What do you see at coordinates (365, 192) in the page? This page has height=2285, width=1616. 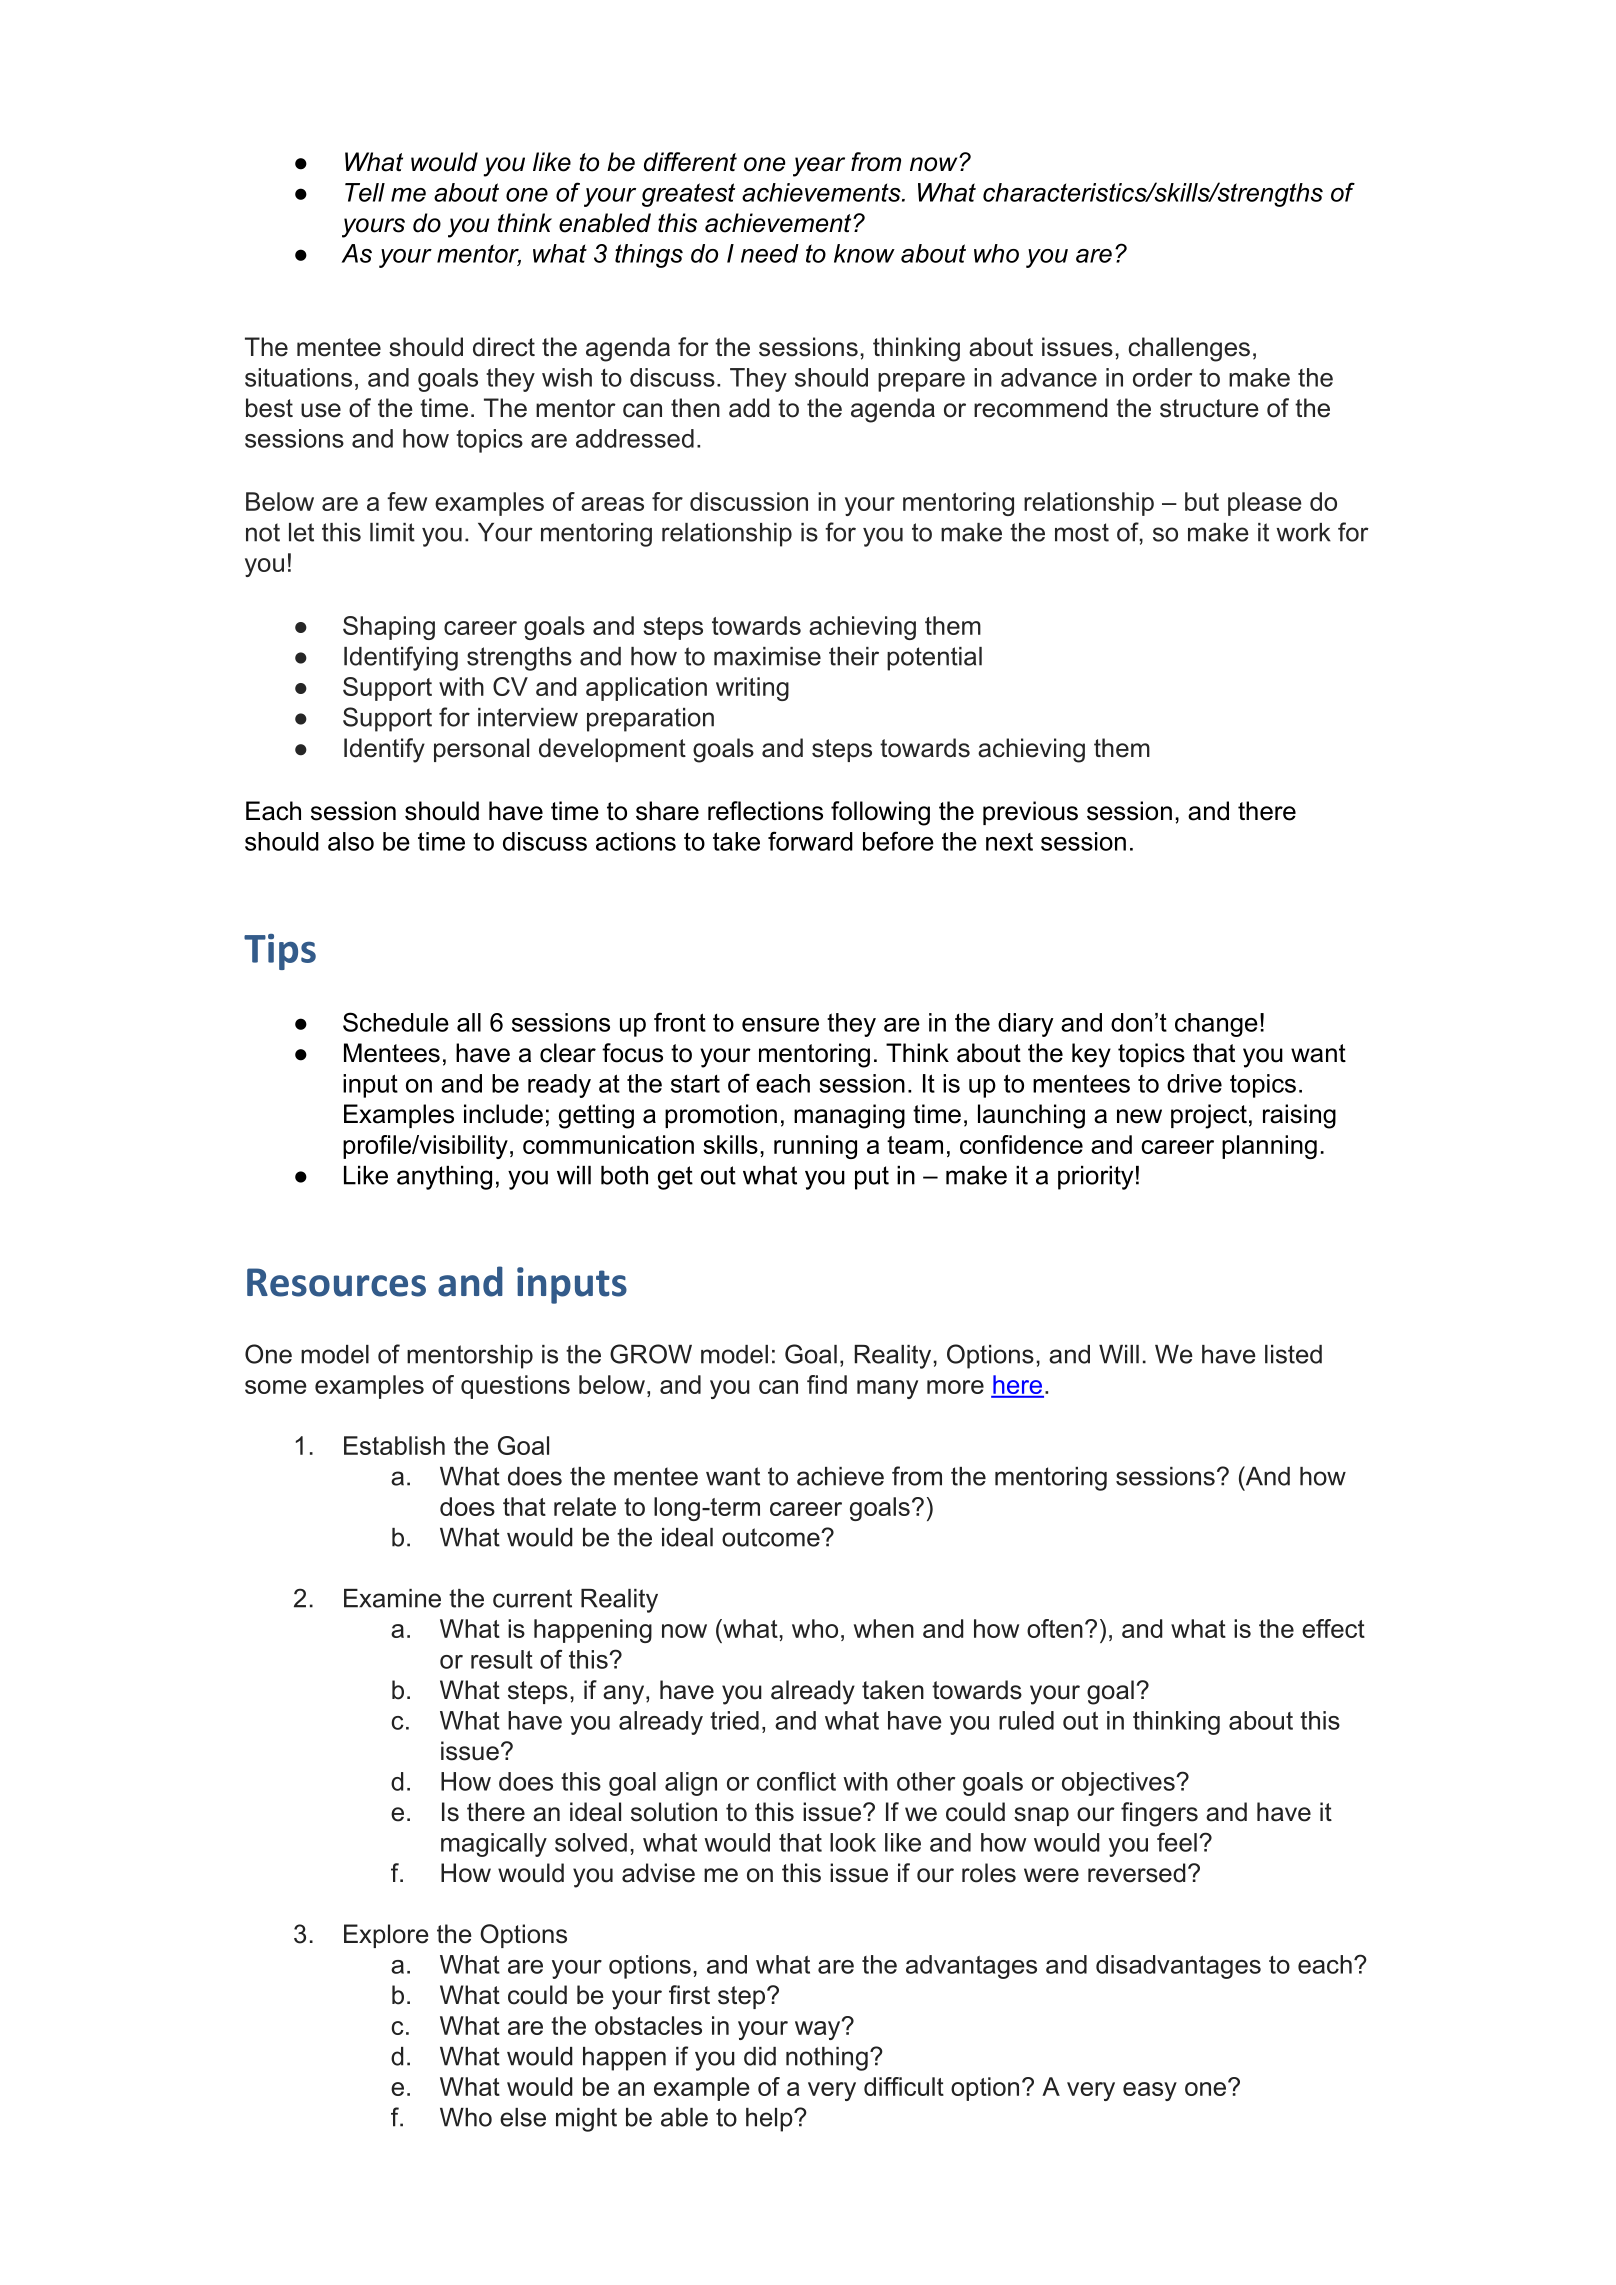 I see `Tell` at bounding box center [365, 192].
